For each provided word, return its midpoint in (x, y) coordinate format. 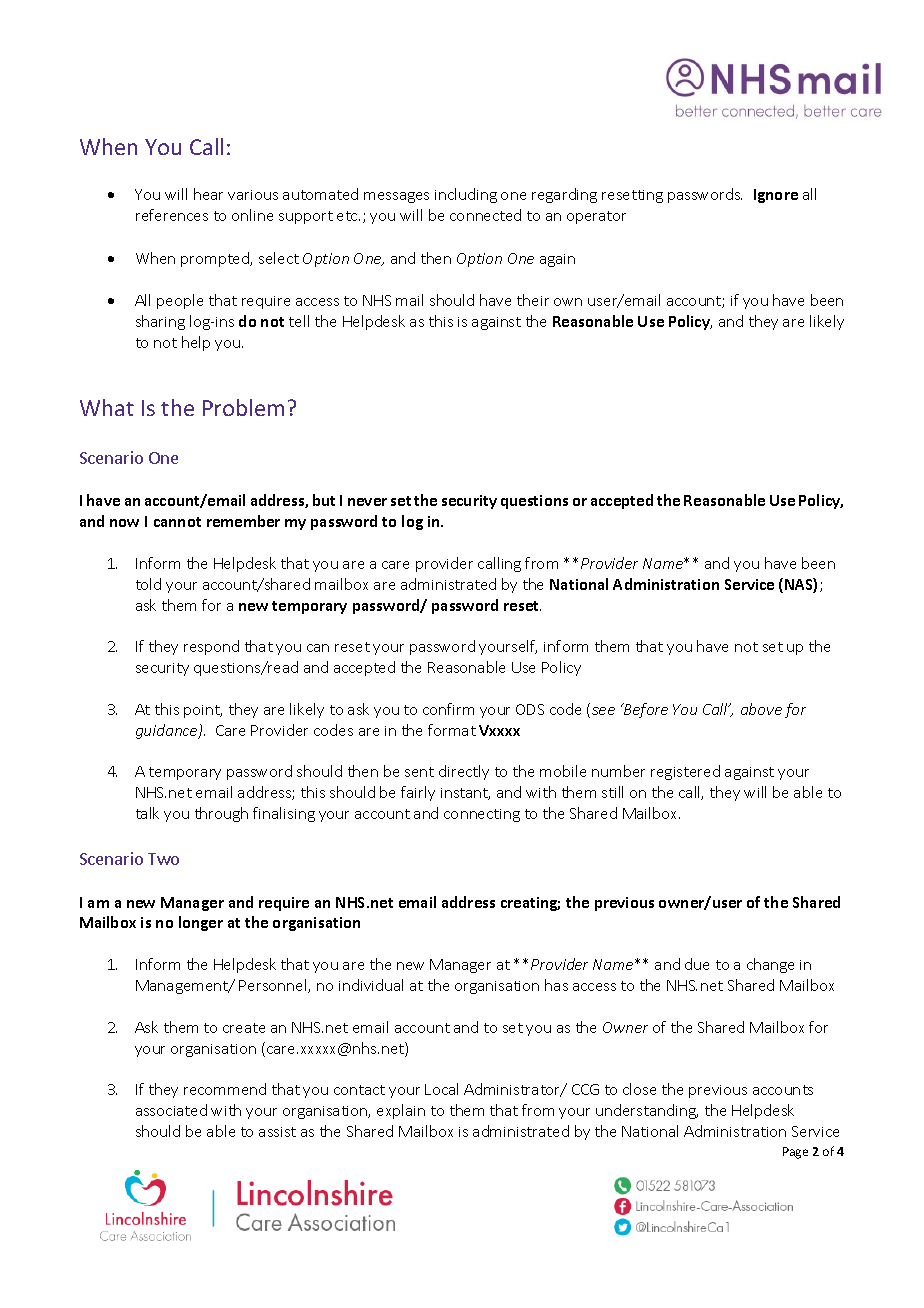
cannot (177, 522)
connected (485, 215)
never (367, 502)
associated (171, 1110)
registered (685, 772)
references (172, 215)
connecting (482, 815)
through (221, 814)
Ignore (776, 196)
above (761, 709)
